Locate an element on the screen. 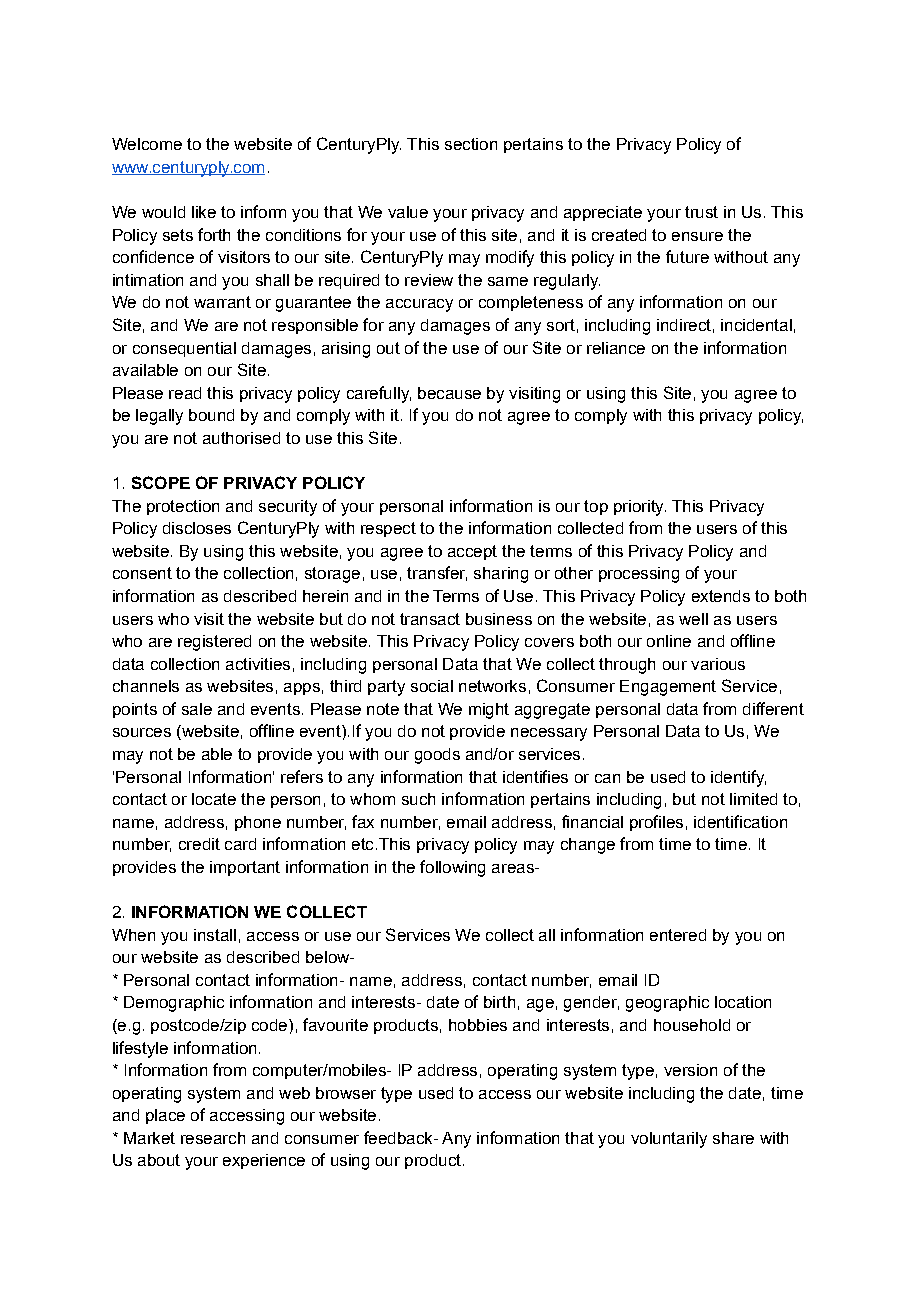 The image size is (924, 1307). section is located at coordinates (471, 144).
